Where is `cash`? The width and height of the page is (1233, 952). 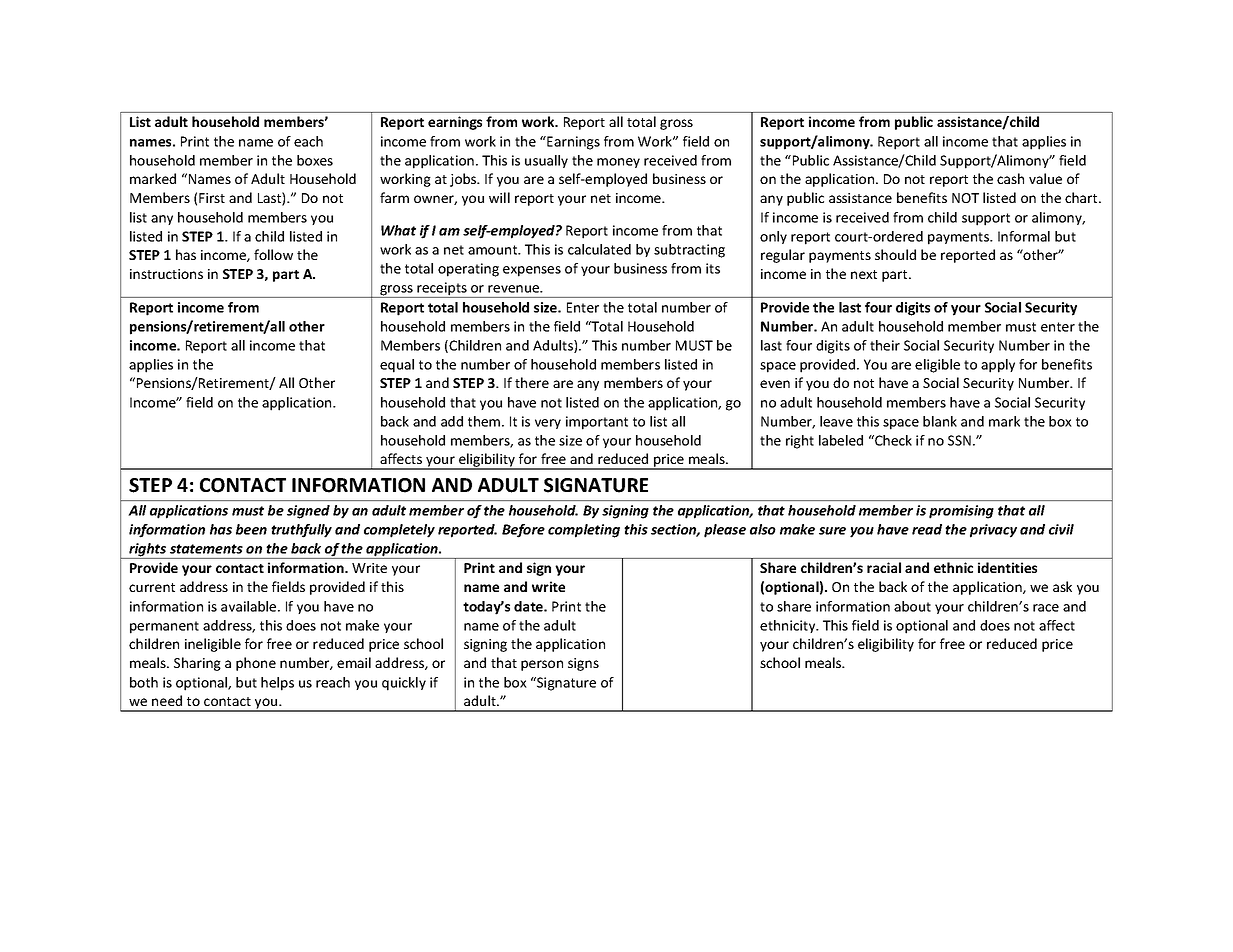
cash is located at coordinates (1010, 178).
